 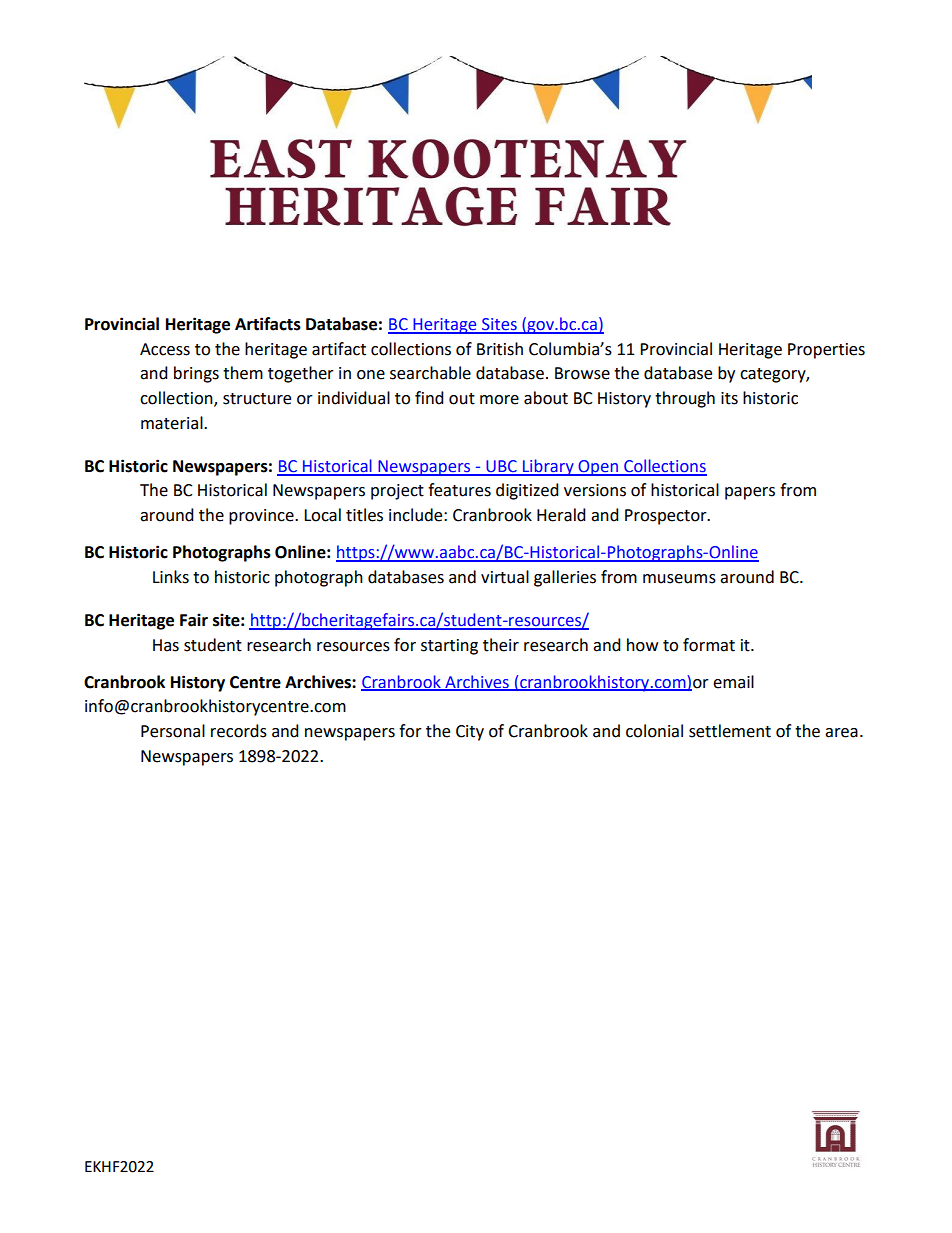 What do you see at coordinates (527, 491) in the document?
I see `digitized` at bounding box center [527, 491].
